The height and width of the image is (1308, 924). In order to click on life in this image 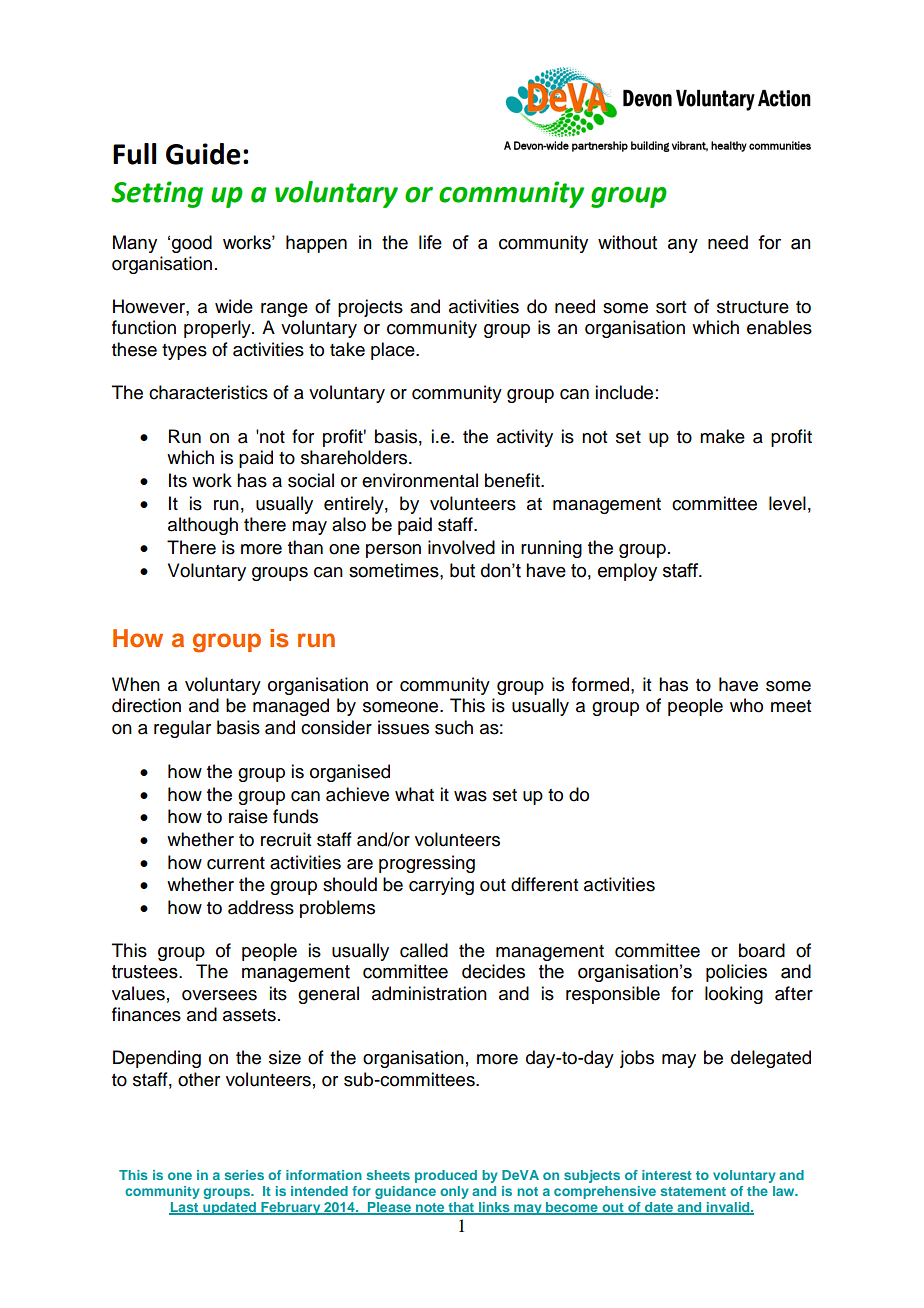, I will do `click(430, 242)`.
